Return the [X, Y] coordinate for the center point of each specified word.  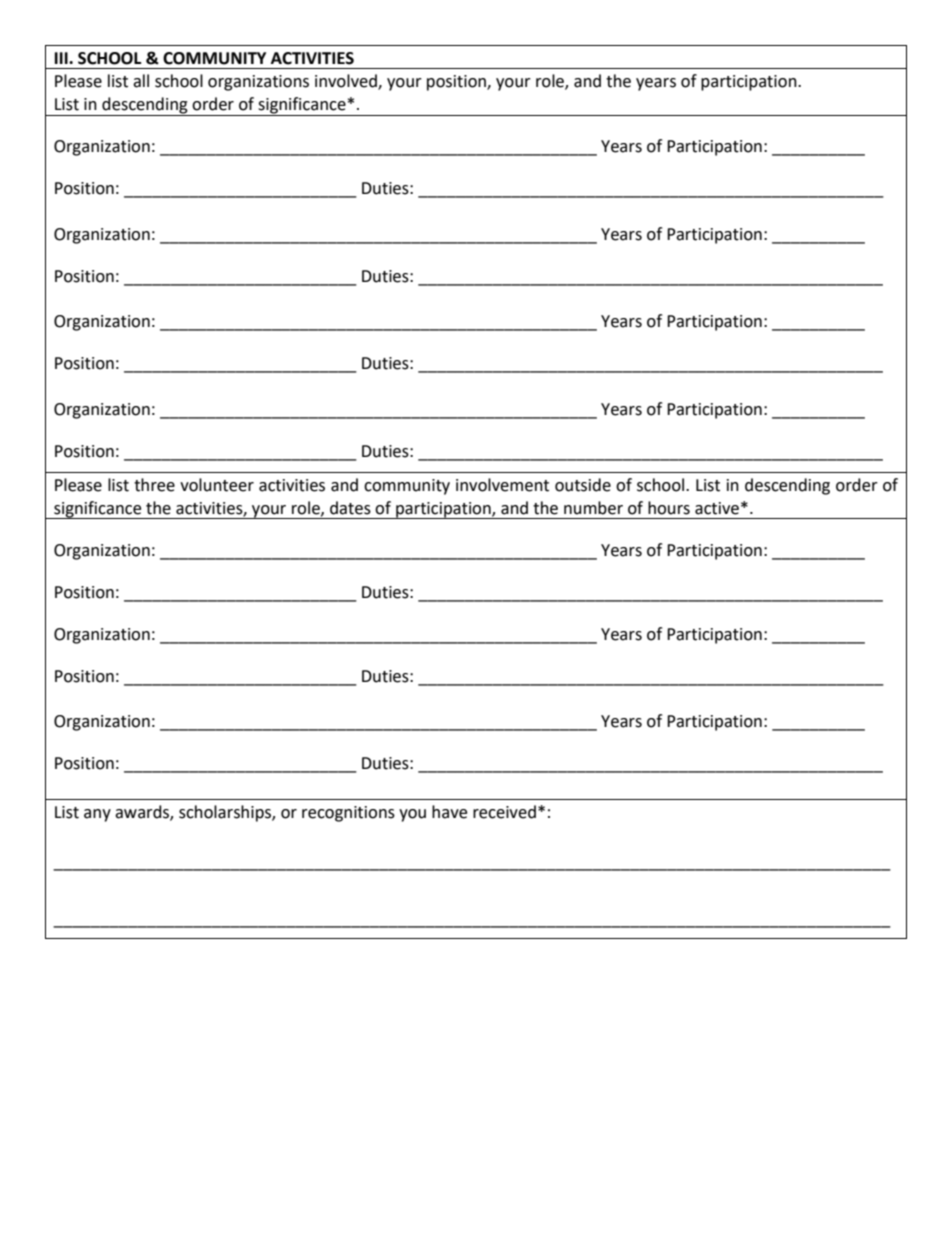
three [154, 485]
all [141, 81]
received [504, 812]
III [62, 58]
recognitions [348, 814]
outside [583, 485]
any [97, 815]
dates [350, 508]
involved [347, 82]
